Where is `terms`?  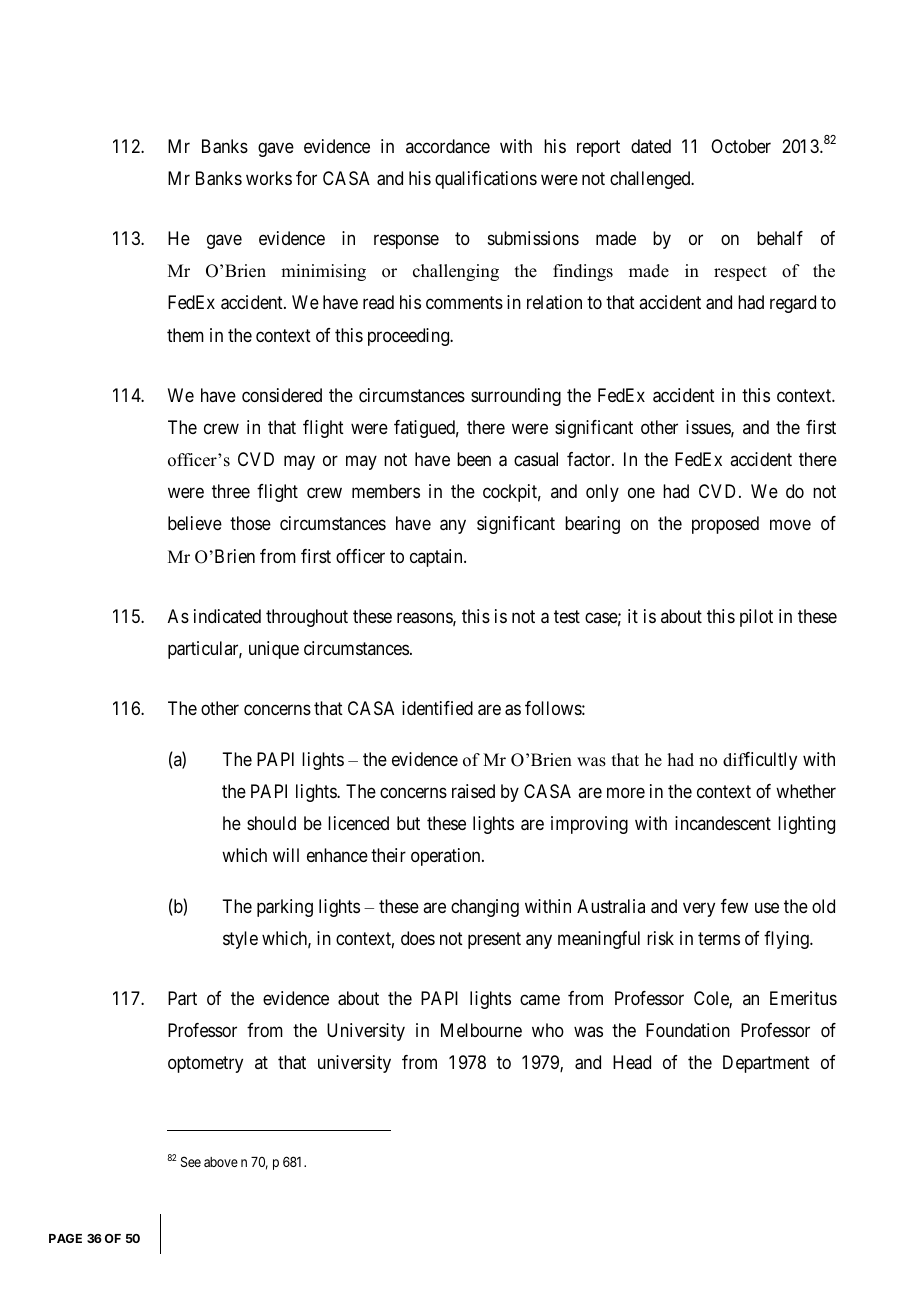
terms is located at coordinates (719, 938).
